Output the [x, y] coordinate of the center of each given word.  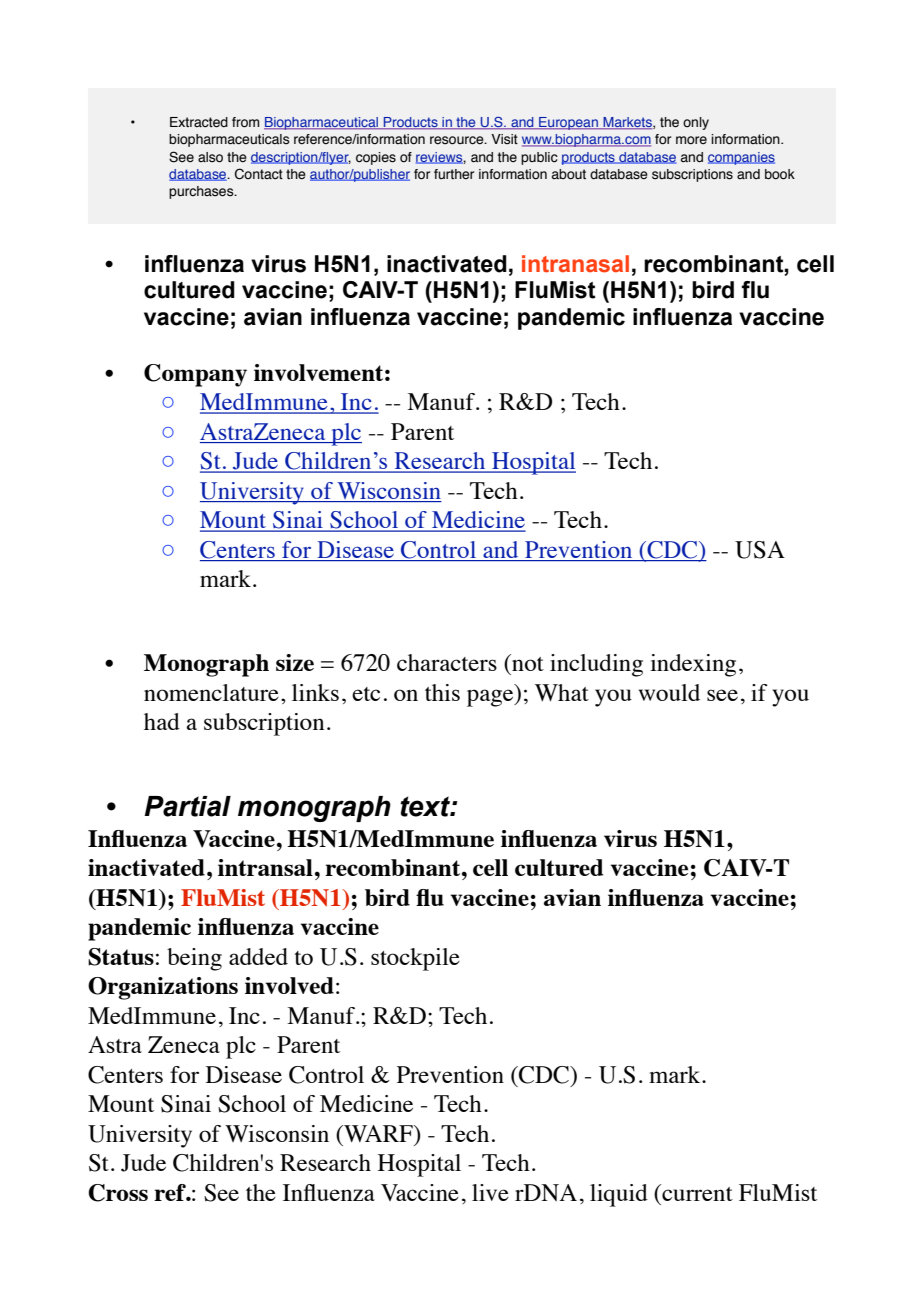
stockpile [415, 959]
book [780, 174]
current [696, 1192]
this [442, 692]
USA [760, 550]
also [210, 157]
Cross [118, 1193]
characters [447, 662]
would [669, 692]
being [194, 959]
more [691, 140]
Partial [187, 806]
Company [195, 375]
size [295, 662]
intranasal [575, 264]
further [454, 174]
